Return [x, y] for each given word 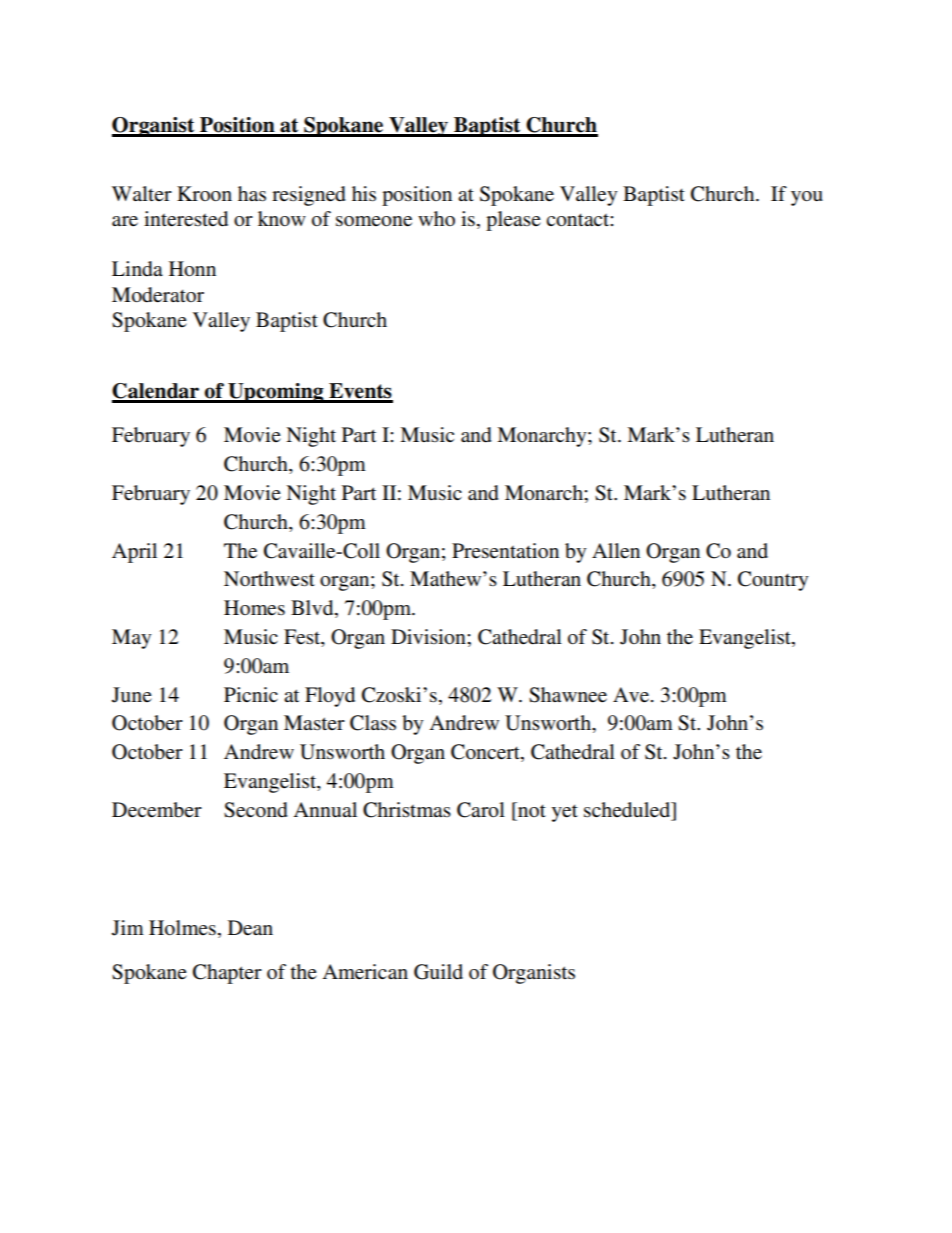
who [436, 218]
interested [186, 219]
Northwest [269, 579]
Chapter [227, 974]
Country [773, 581]
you [807, 198]
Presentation [505, 551]
